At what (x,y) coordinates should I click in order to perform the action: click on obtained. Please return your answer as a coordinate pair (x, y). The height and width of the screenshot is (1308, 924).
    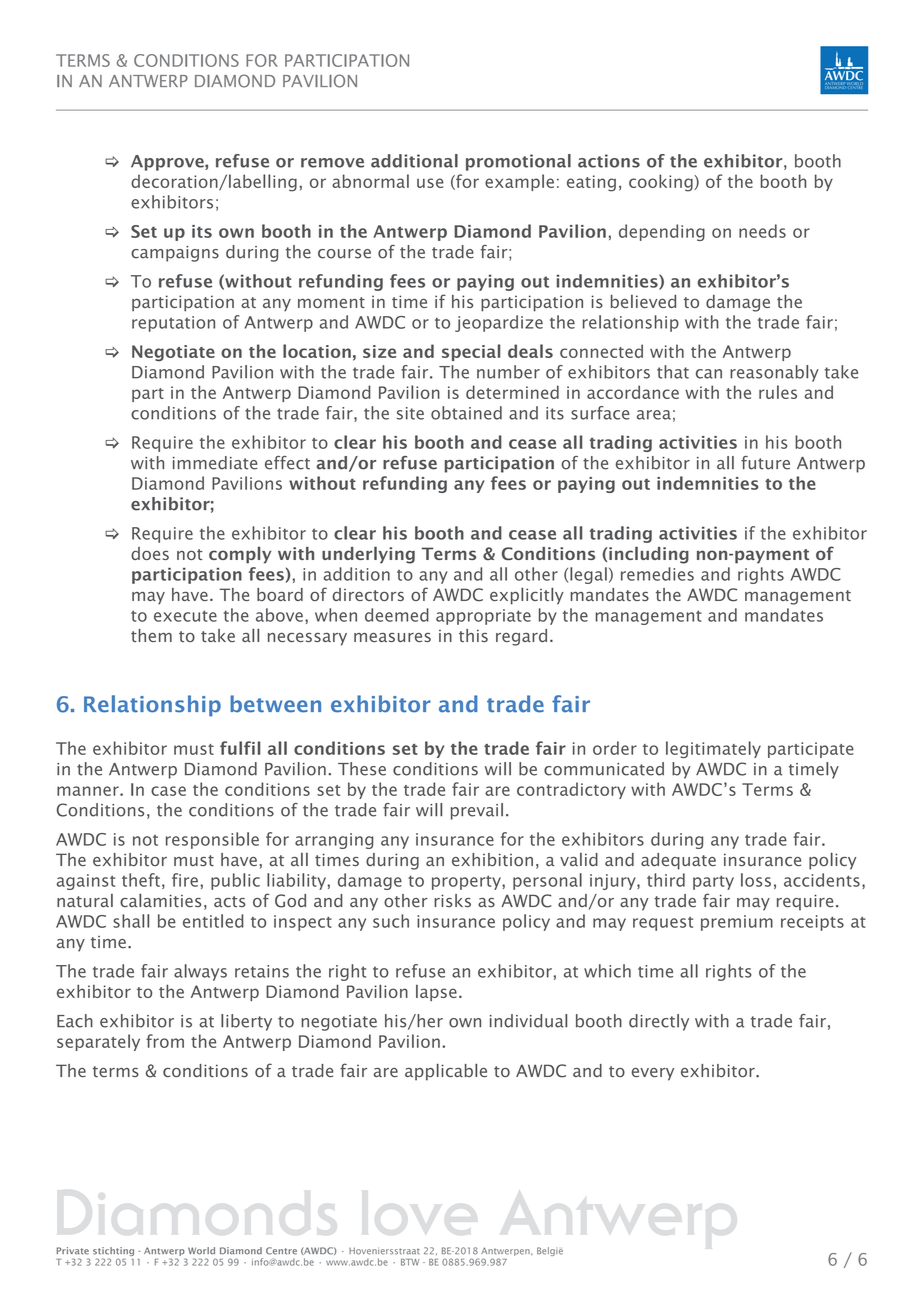
    Looking at the image, I should click on (466, 413).
